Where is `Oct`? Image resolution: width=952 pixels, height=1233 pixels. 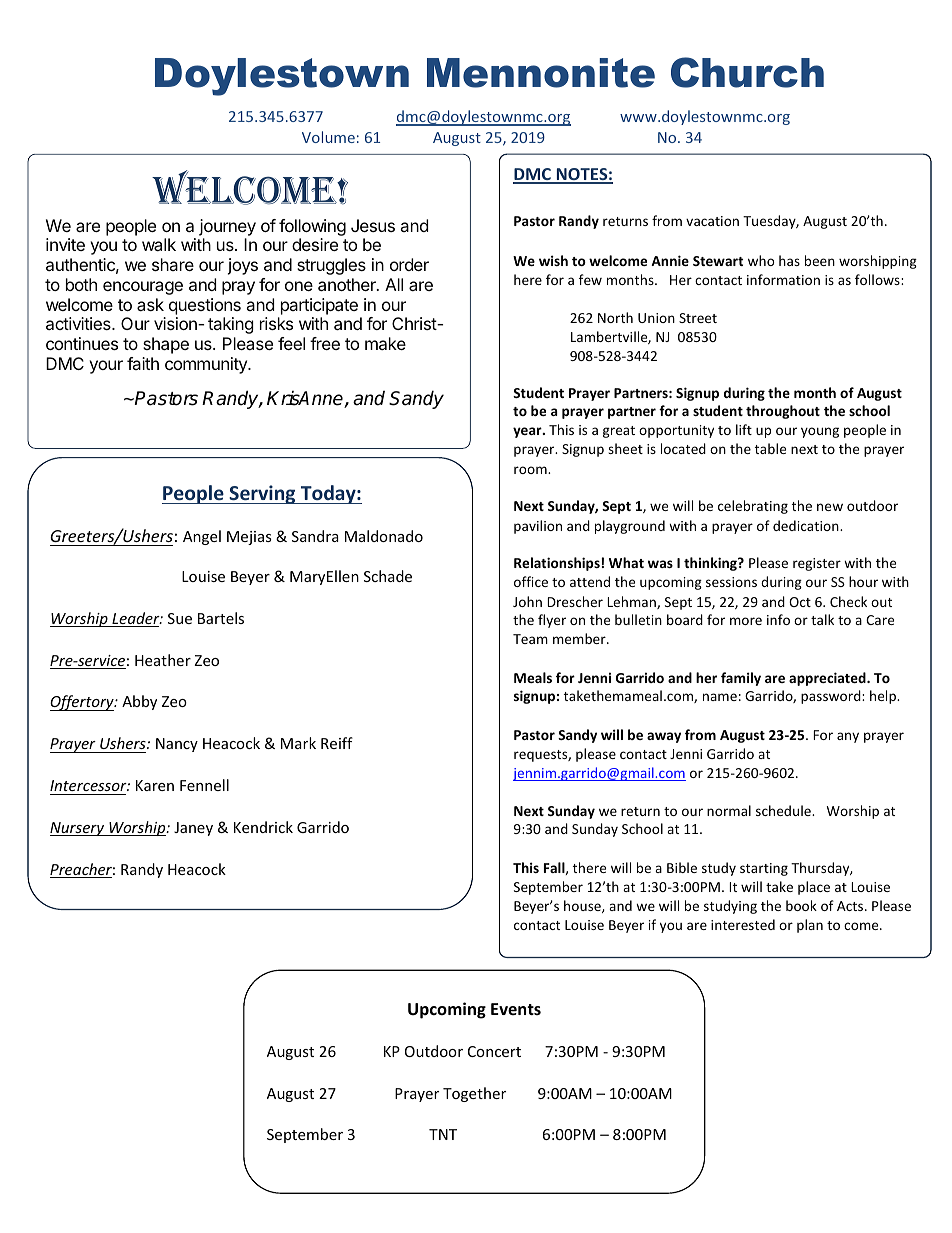 Oct is located at coordinates (800, 602).
